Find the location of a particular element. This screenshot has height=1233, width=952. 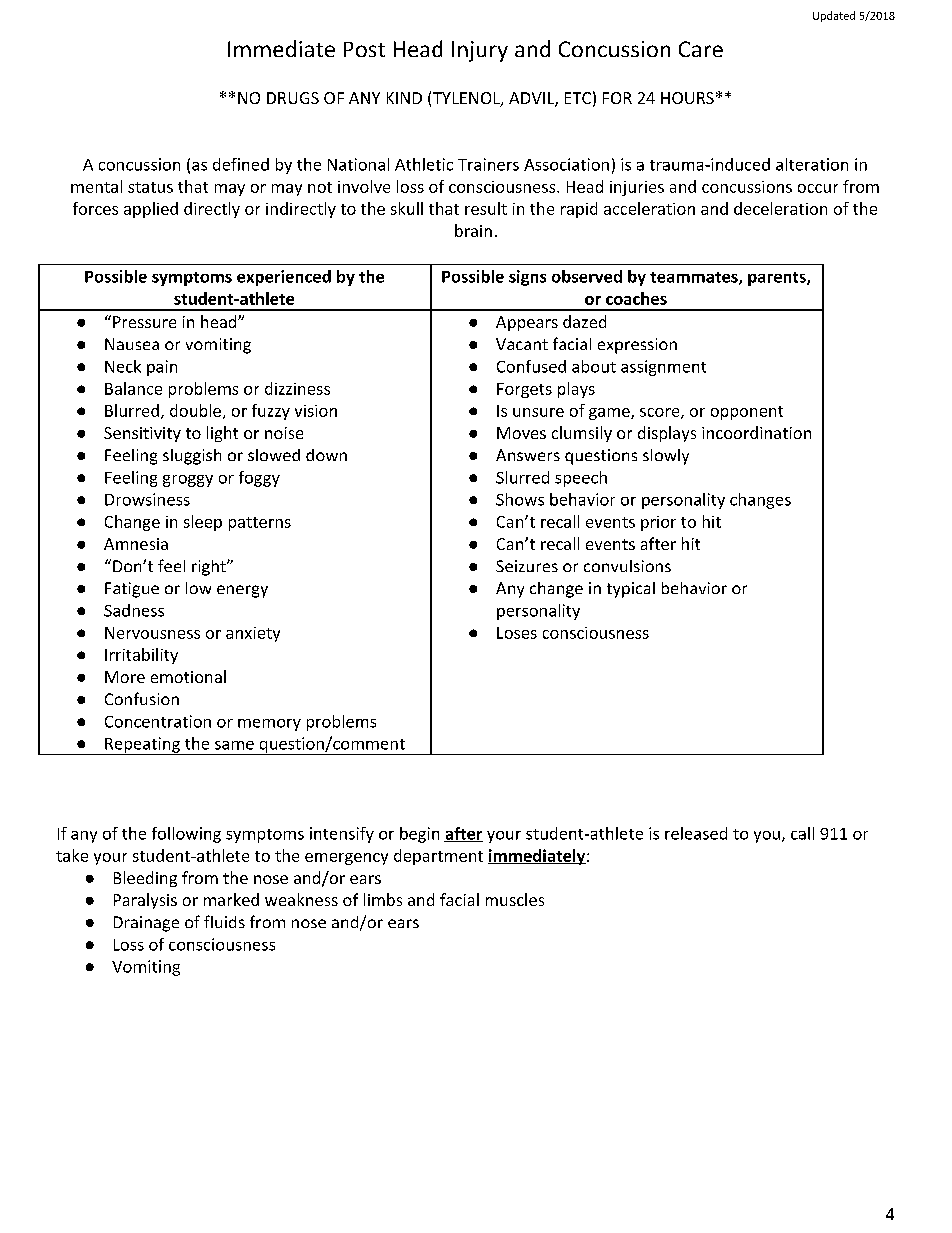

Paralysis is located at coordinates (145, 901).
